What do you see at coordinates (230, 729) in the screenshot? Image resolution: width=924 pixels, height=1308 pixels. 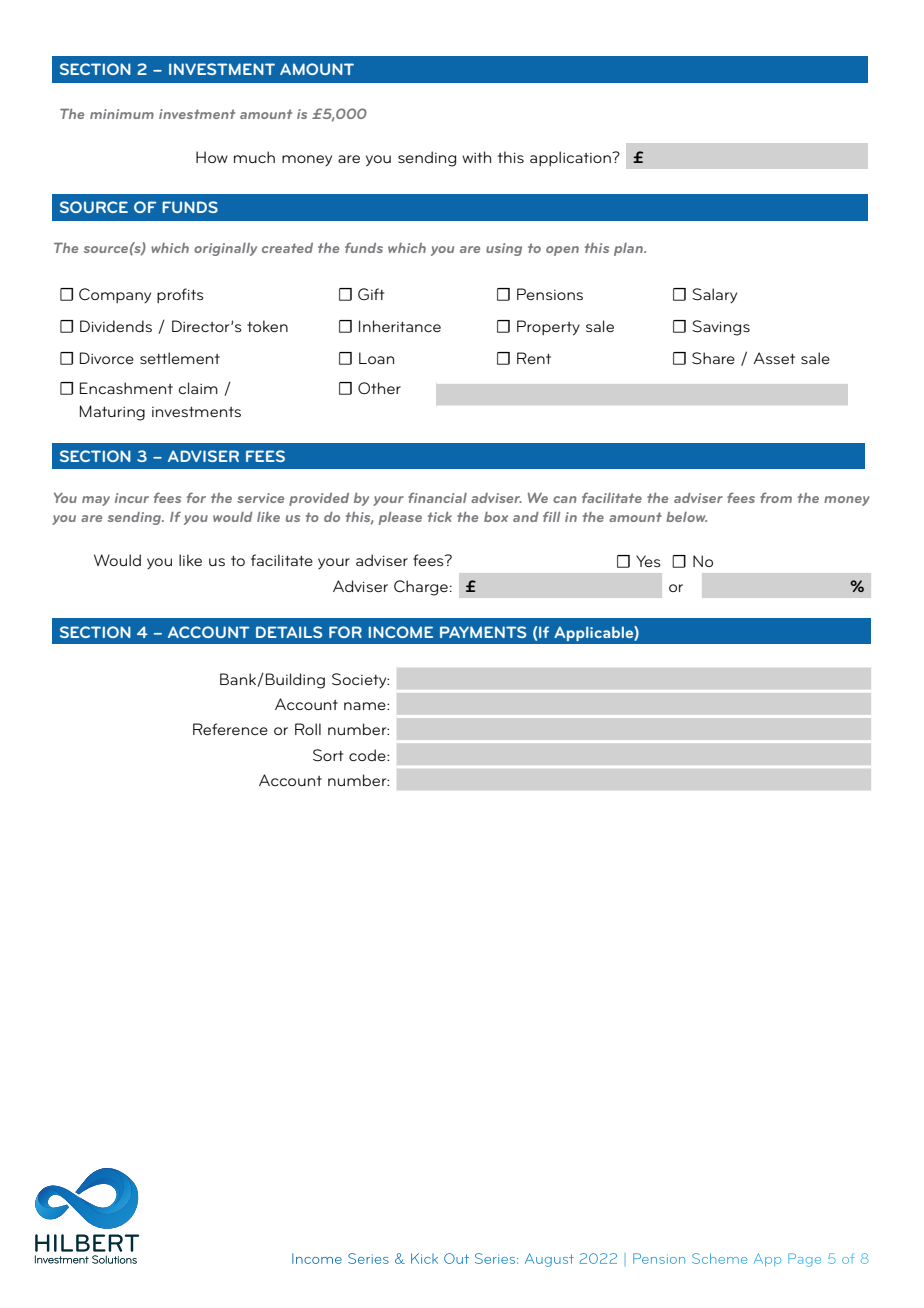 I see `Reference` at bounding box center [230, 729].
